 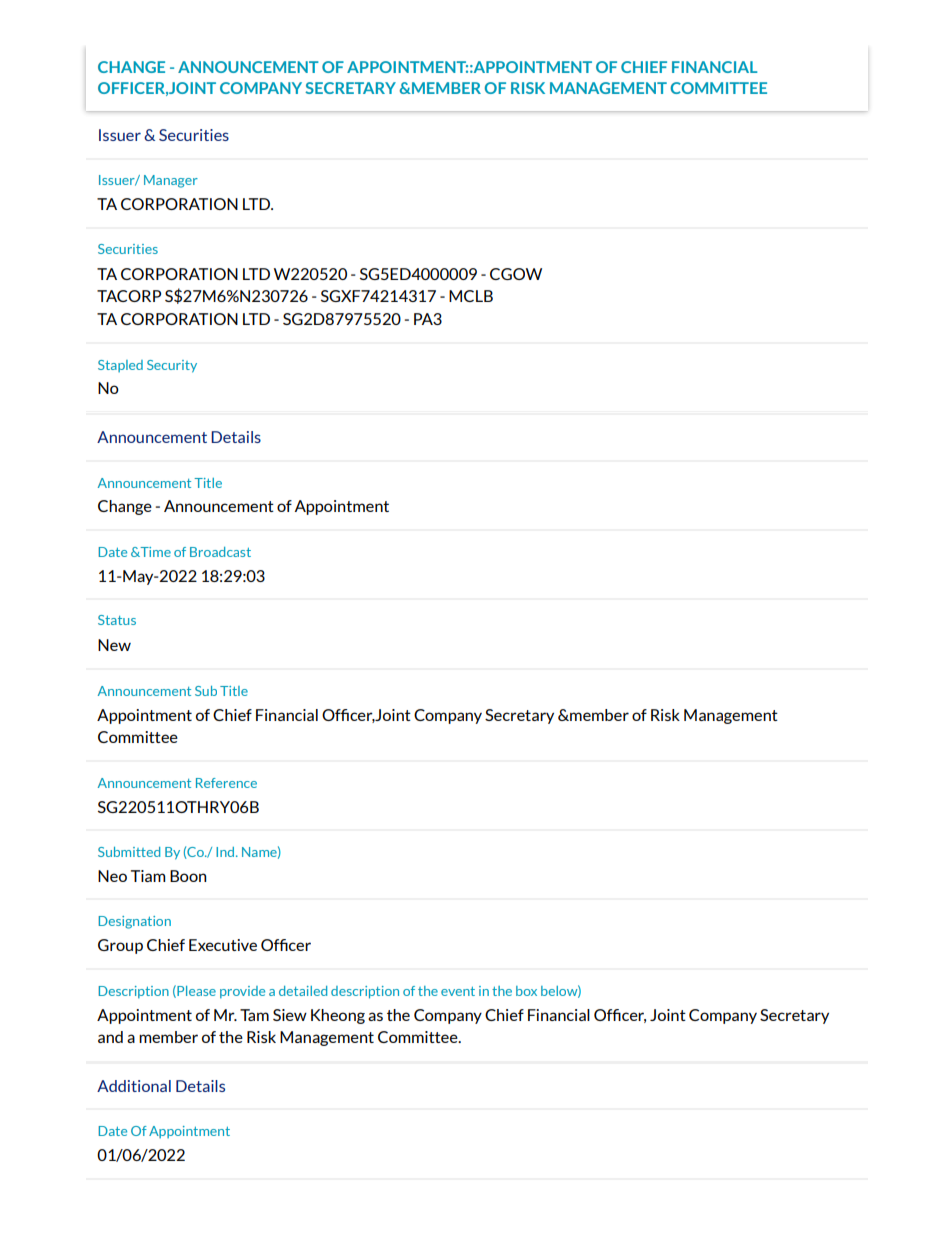 What do you see at coordinates (225, 852) in the screenshot?
I see `Ind` at bounding box center [225, 852].
